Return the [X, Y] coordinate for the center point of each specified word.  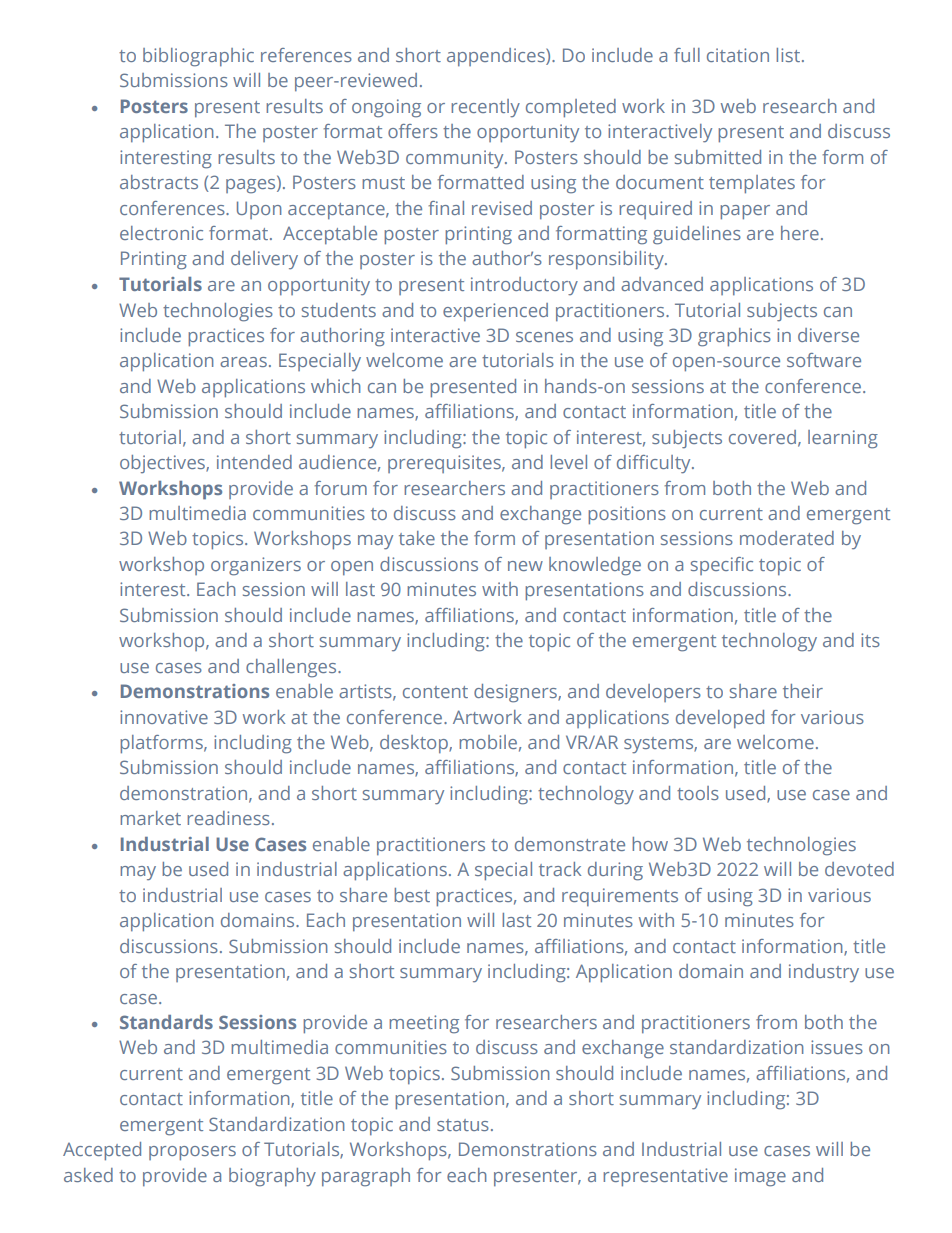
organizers [256, 566]
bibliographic [198, 57]
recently [485, 108]
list [788, 55]
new [525, 566]
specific [722, 566]
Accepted [102, 1151]
